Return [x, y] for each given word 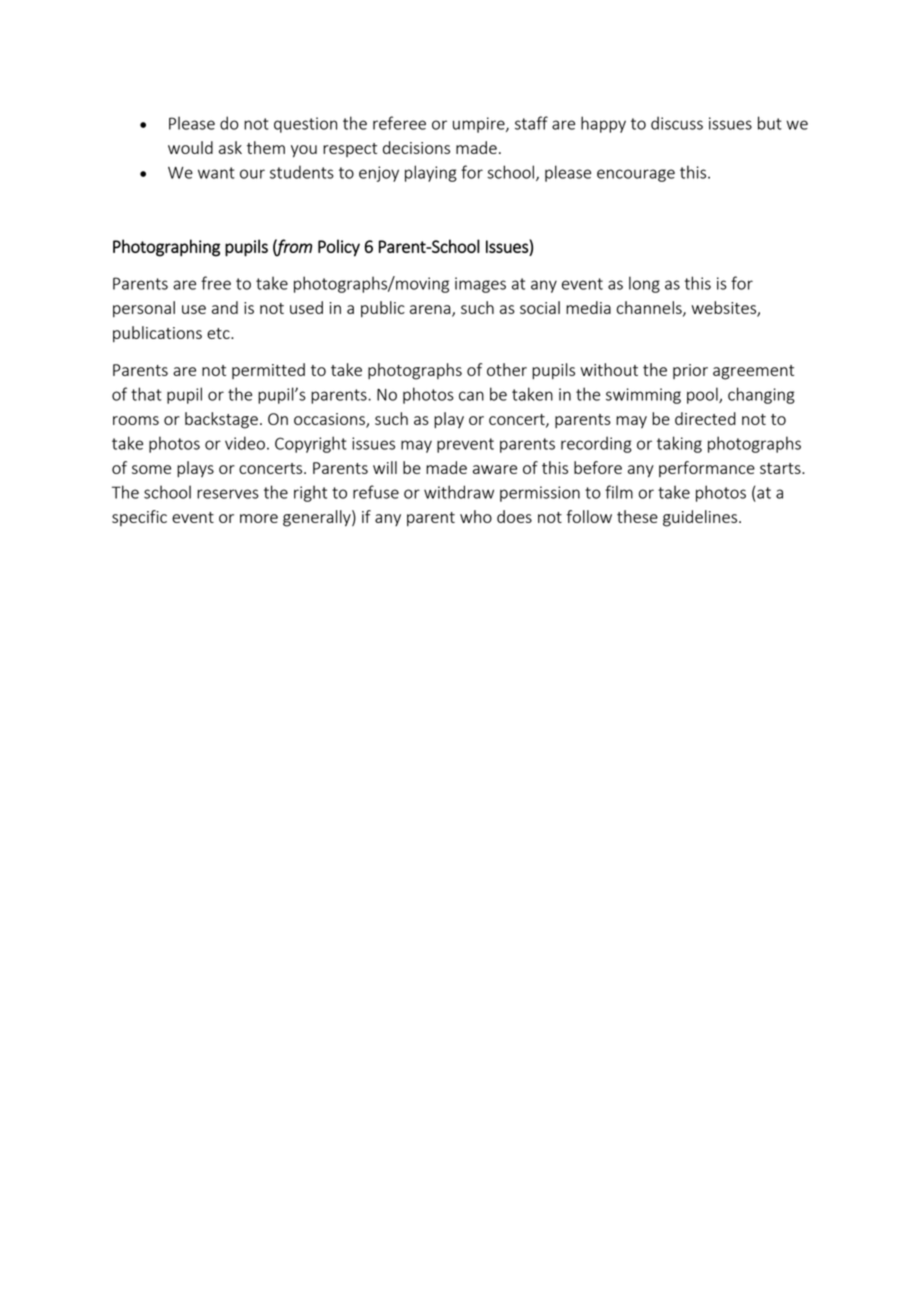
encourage [636, 175]
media [588, 307]
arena [431, 311]
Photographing [166, 248]
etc [219, 333]
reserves [228, 494]
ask [230, 147]
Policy [339, 248]
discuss [677, 123]
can [471, 396]
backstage [221, 420]
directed [705, 418]
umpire [480, 125]
